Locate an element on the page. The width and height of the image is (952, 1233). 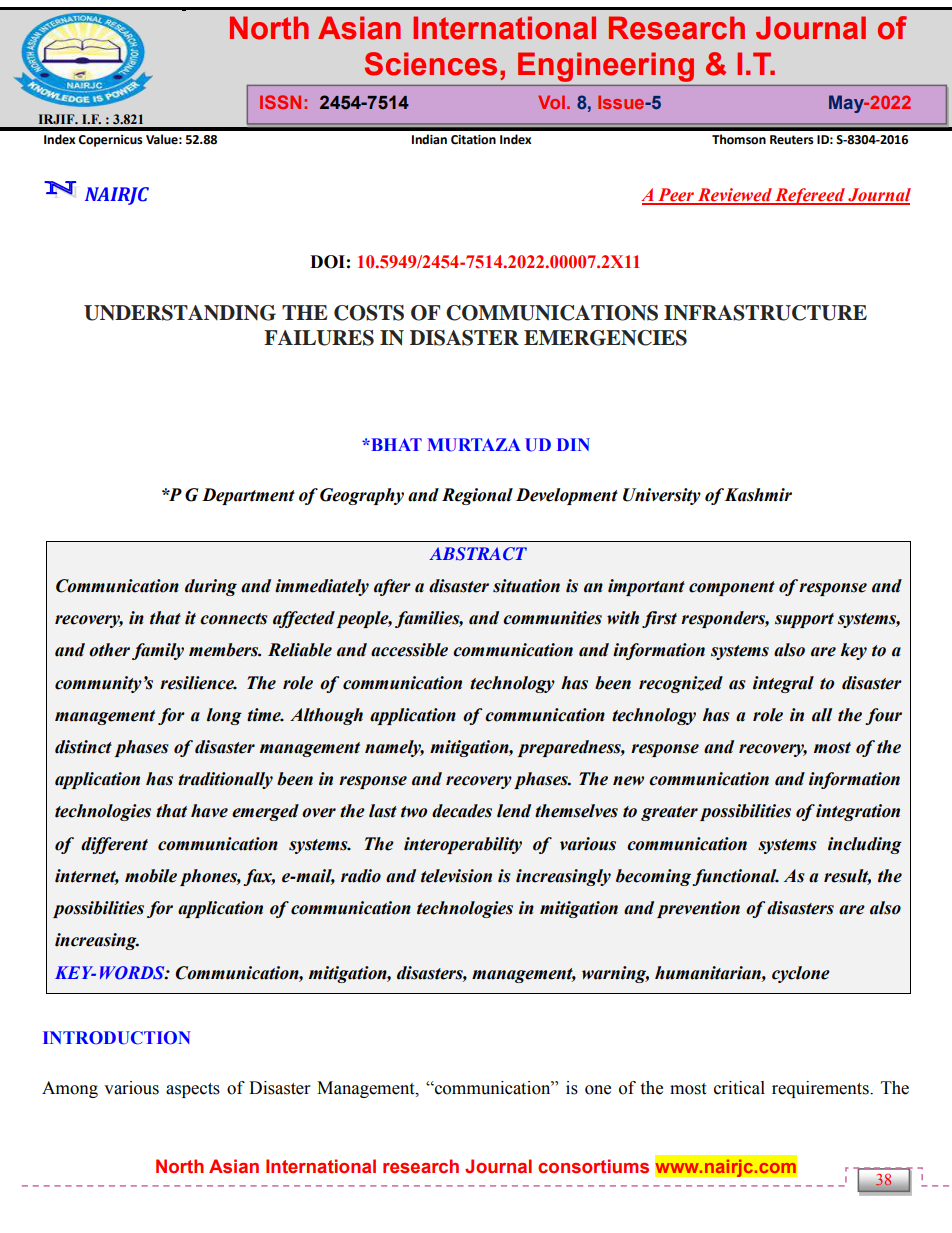
Copernicus is located at coordinates (110, 141).
